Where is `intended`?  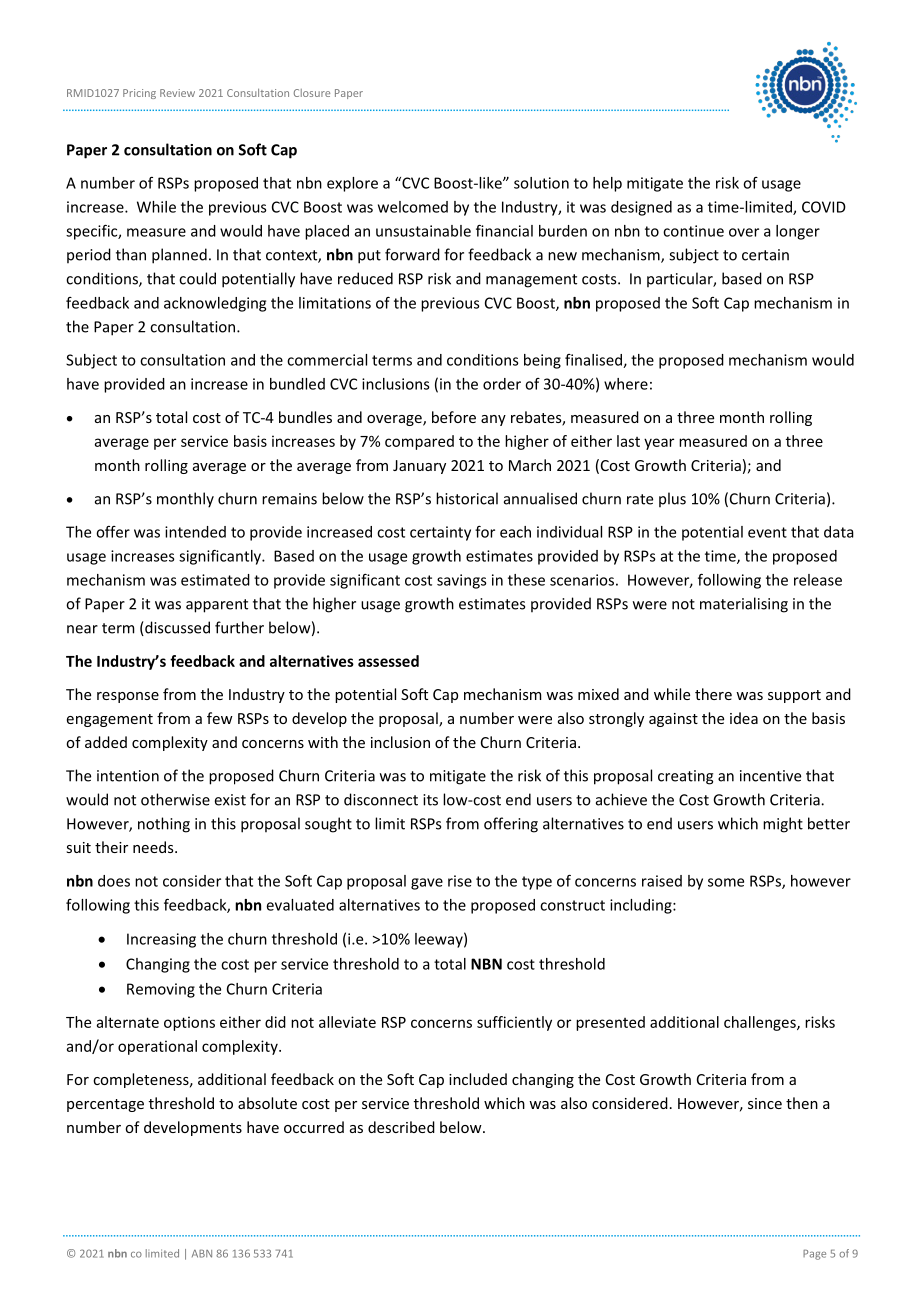 intended is located at coordinates (195, 532).
